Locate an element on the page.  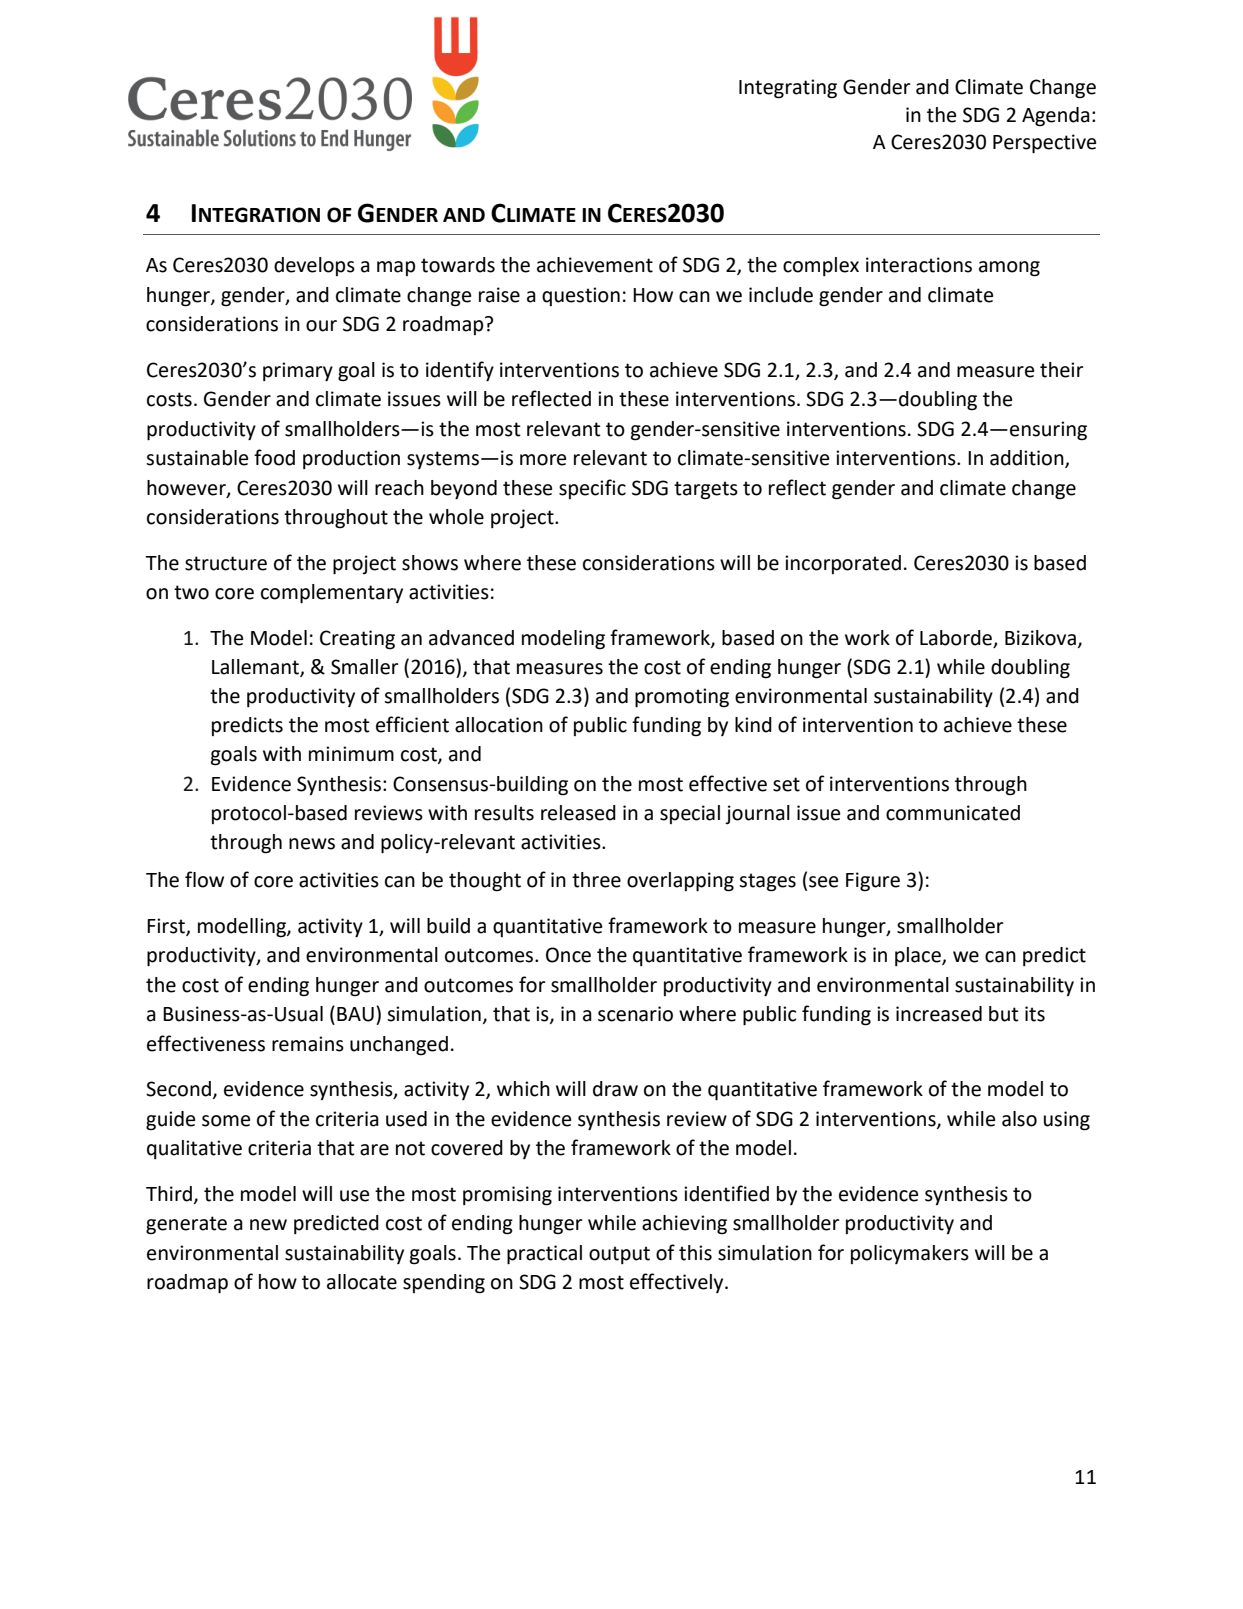
Figure is located at coordinates (873, 882).
